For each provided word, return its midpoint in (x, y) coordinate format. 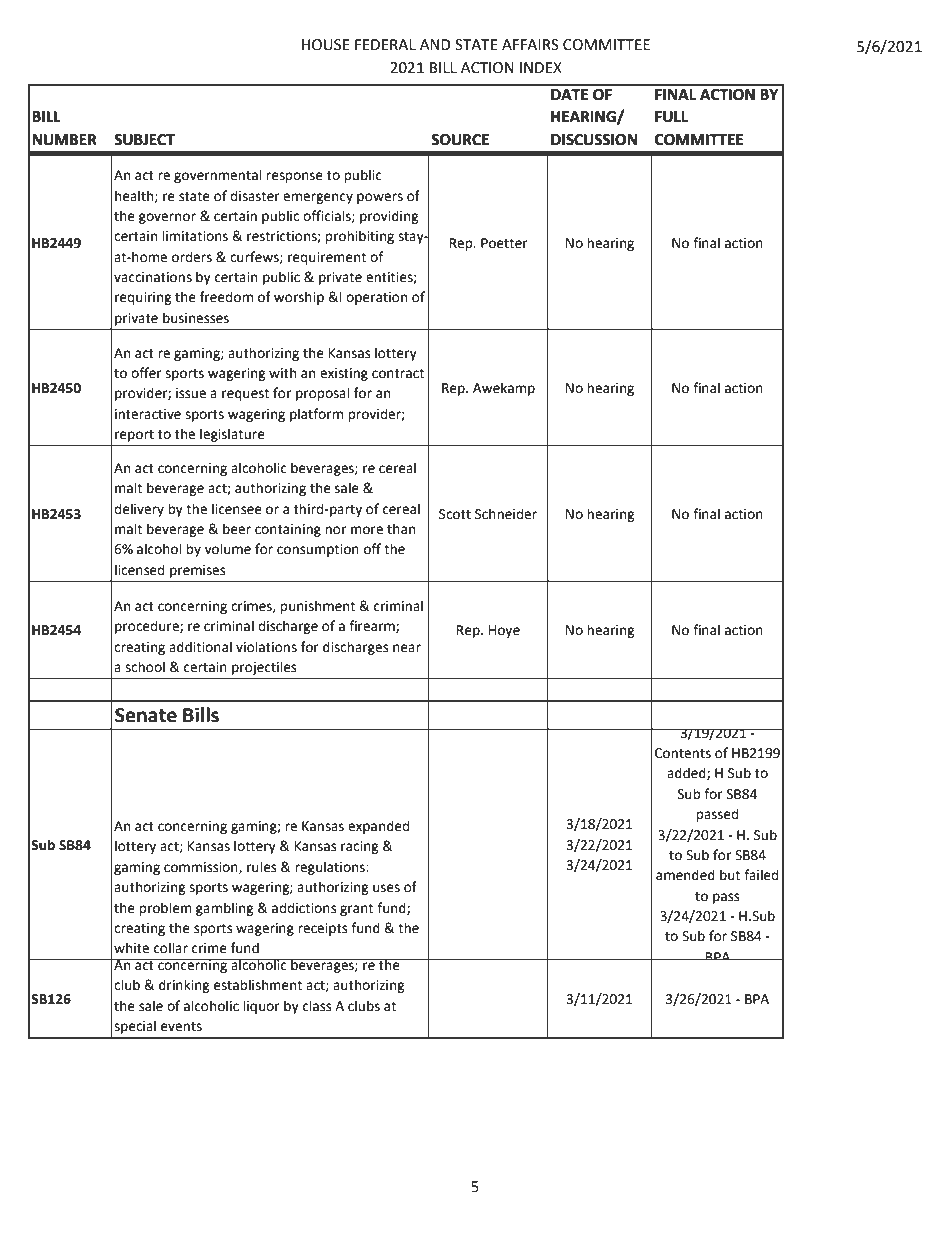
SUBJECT (144, 140)
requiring (143, 298)
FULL (671, 117)
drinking (184, 986)
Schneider (506, 514)
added (687, 773)
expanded (378, 827)
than (401, 529)
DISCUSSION (594, 140)
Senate (146, 715)
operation (376, 298)
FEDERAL (385, 44)
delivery (139, 510)
